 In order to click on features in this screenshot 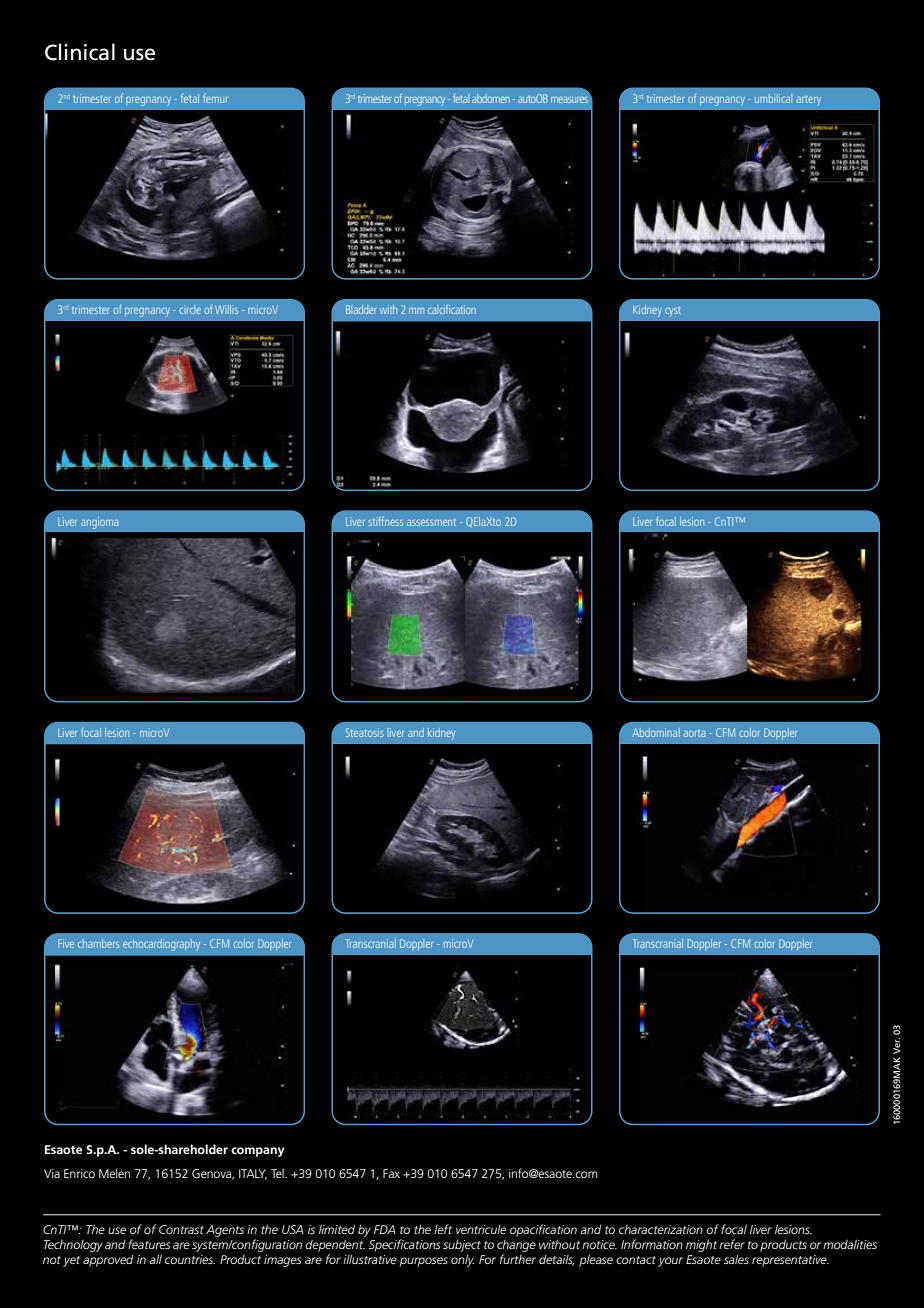, I will do `click(149, 1244)`.
